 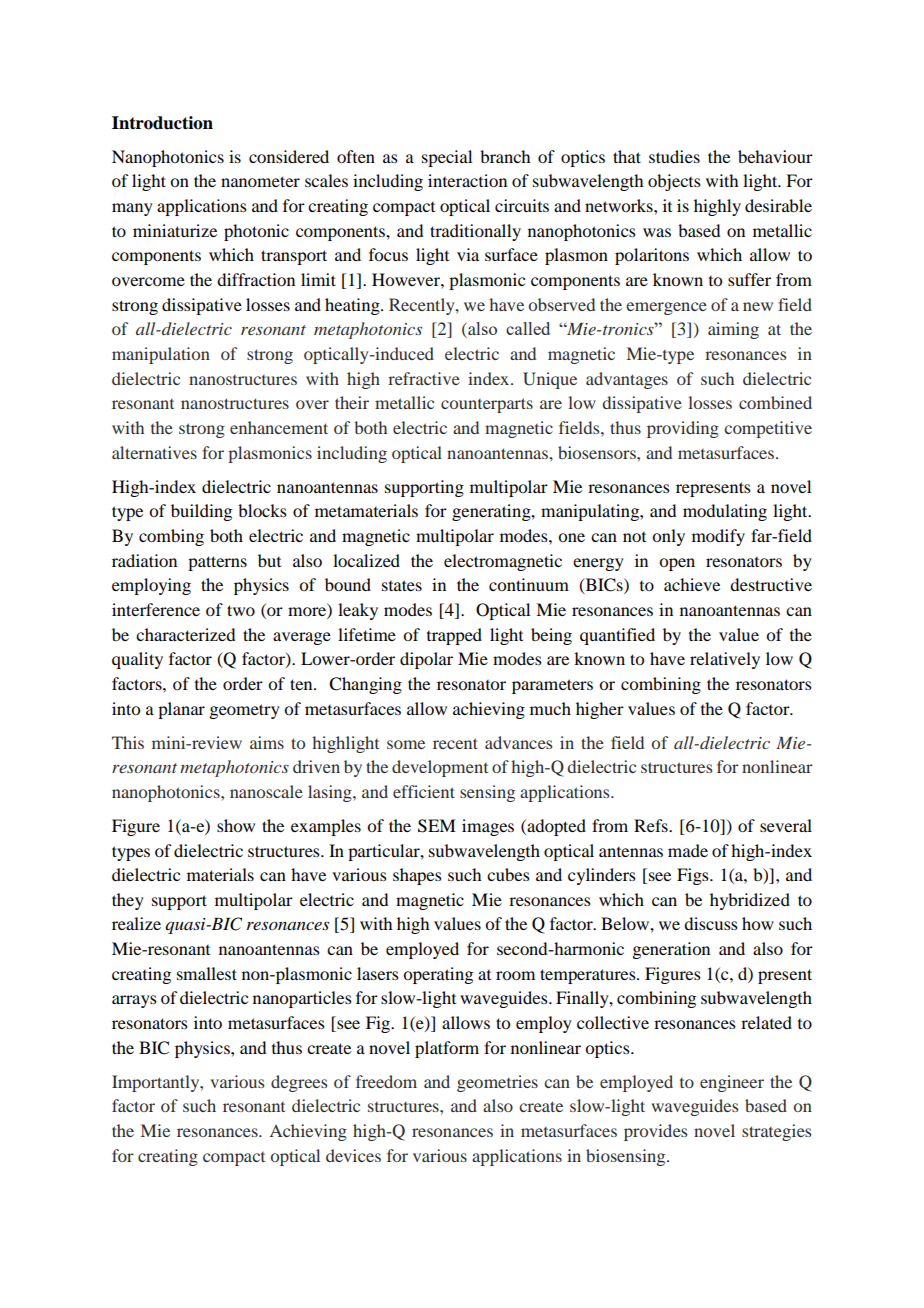 I want to click on degrees, so click(x=299, y=1083).
